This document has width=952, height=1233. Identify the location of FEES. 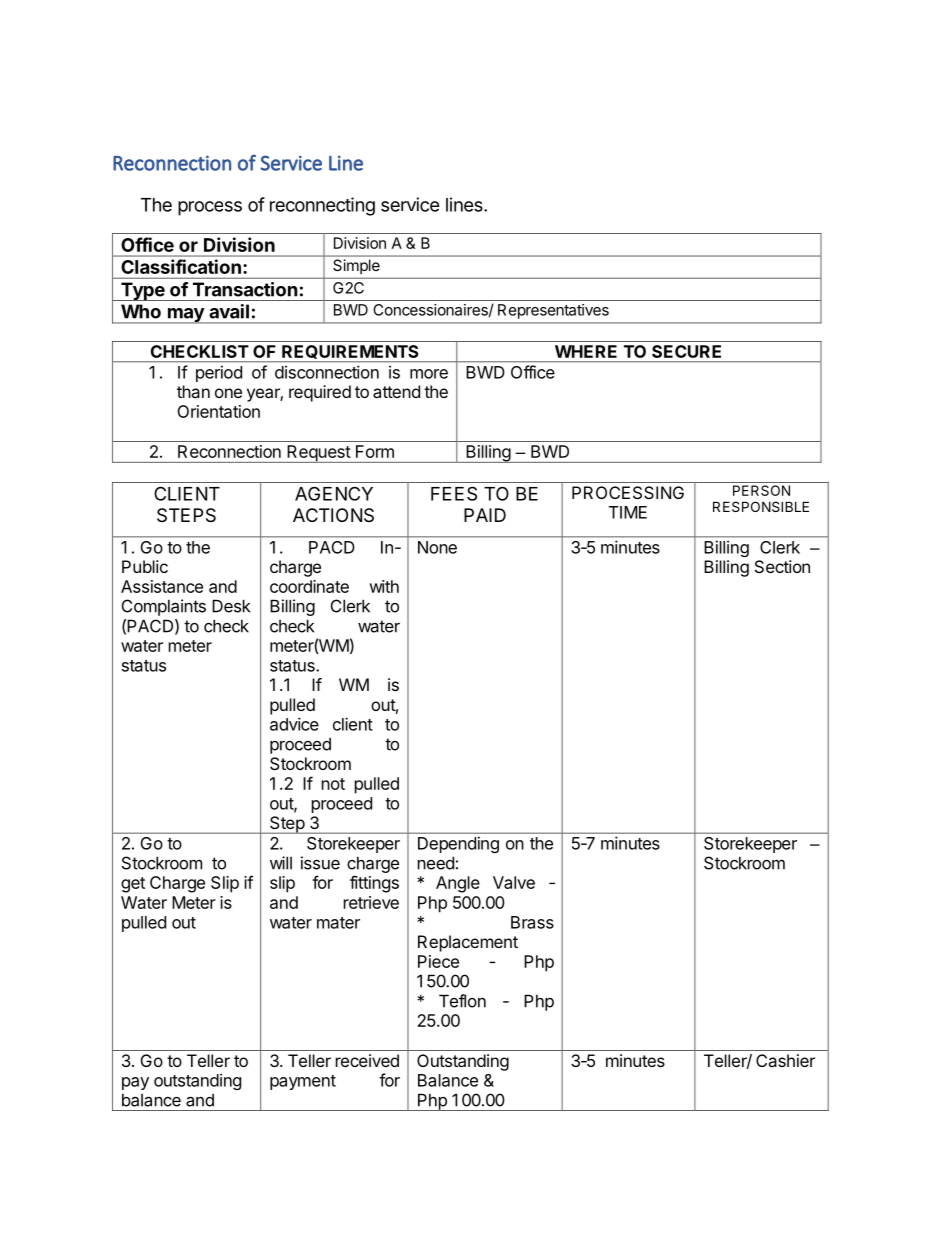
(454, 493).
